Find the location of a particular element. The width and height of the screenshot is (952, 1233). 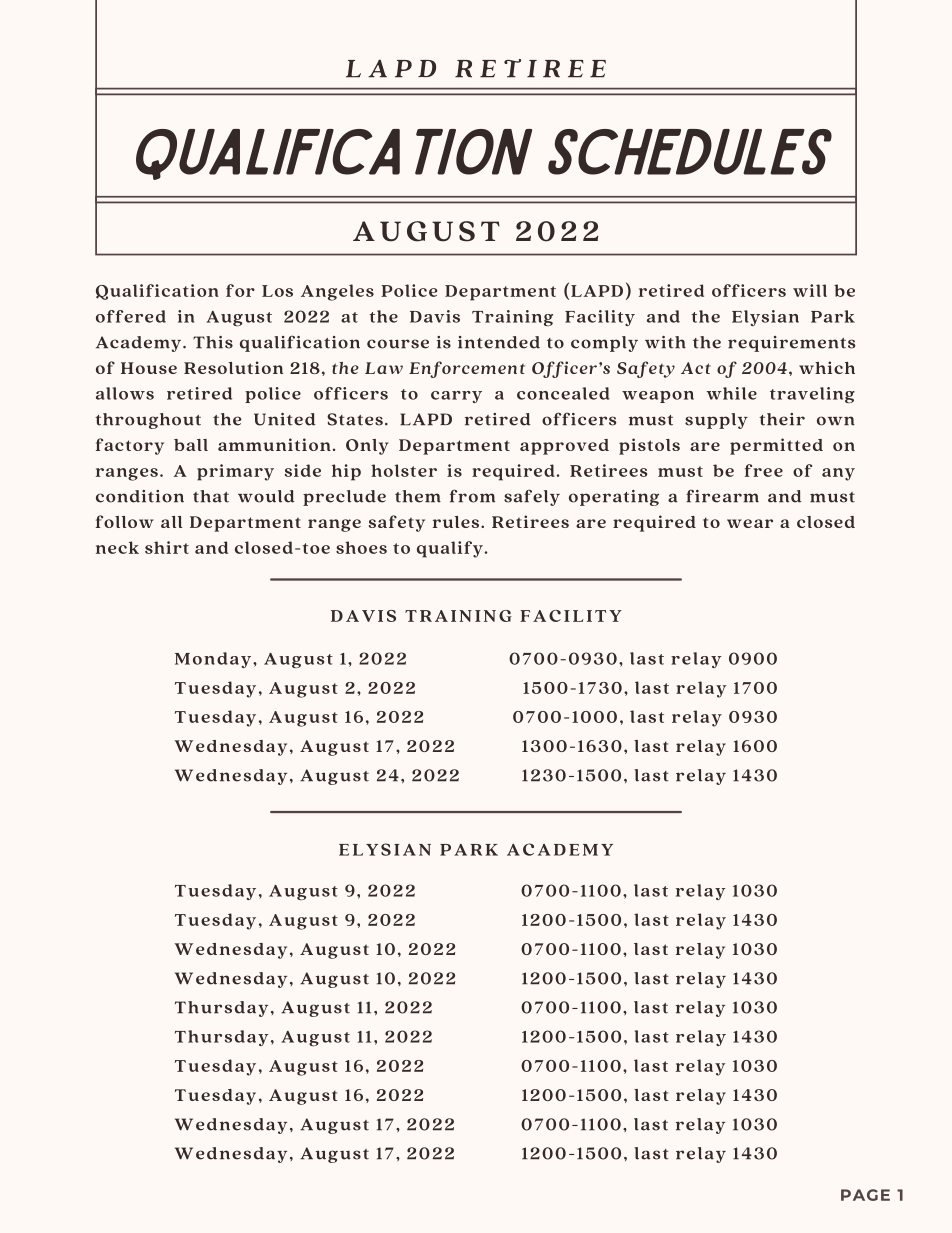

carry is located at coordinates (456, 397).
